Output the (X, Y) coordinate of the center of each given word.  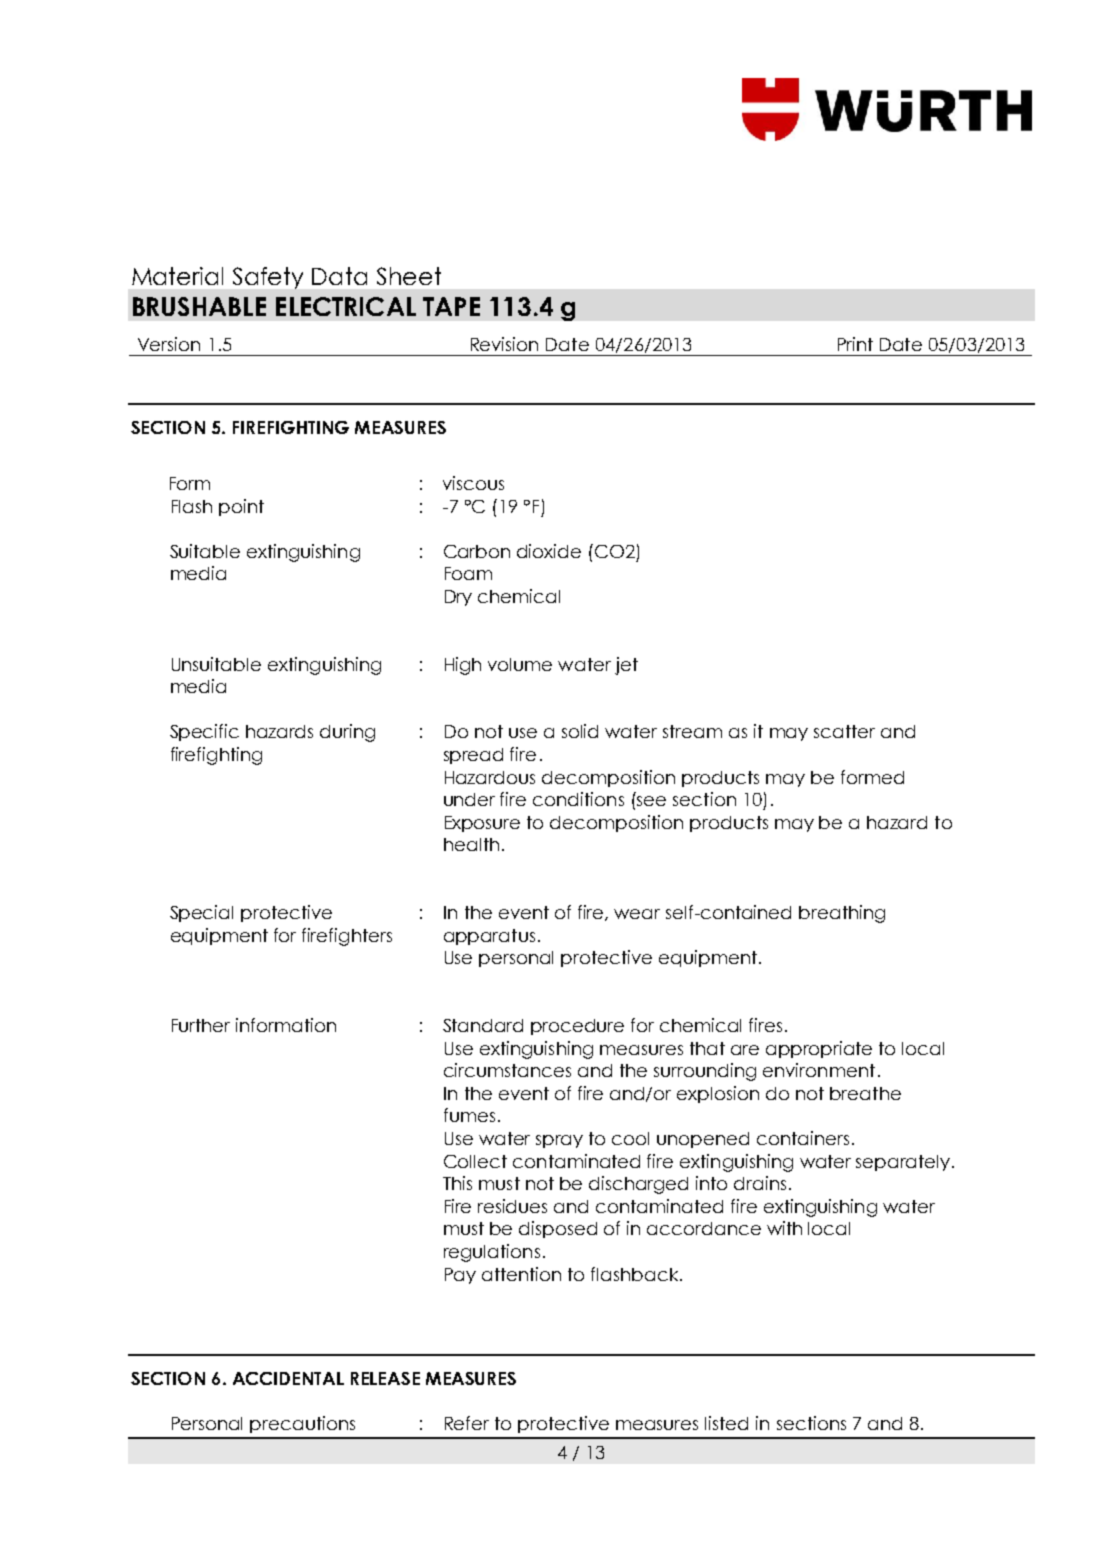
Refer (467, 1423)
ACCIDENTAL (288, 1378)
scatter (844, 731)
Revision (504, 344)
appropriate (819, 1049)
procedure (577, 1027)
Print (855, 344)
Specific (204, 732)
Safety (268, 278)
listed (726, 1423)
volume (520, 664)
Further (201, 1025)
